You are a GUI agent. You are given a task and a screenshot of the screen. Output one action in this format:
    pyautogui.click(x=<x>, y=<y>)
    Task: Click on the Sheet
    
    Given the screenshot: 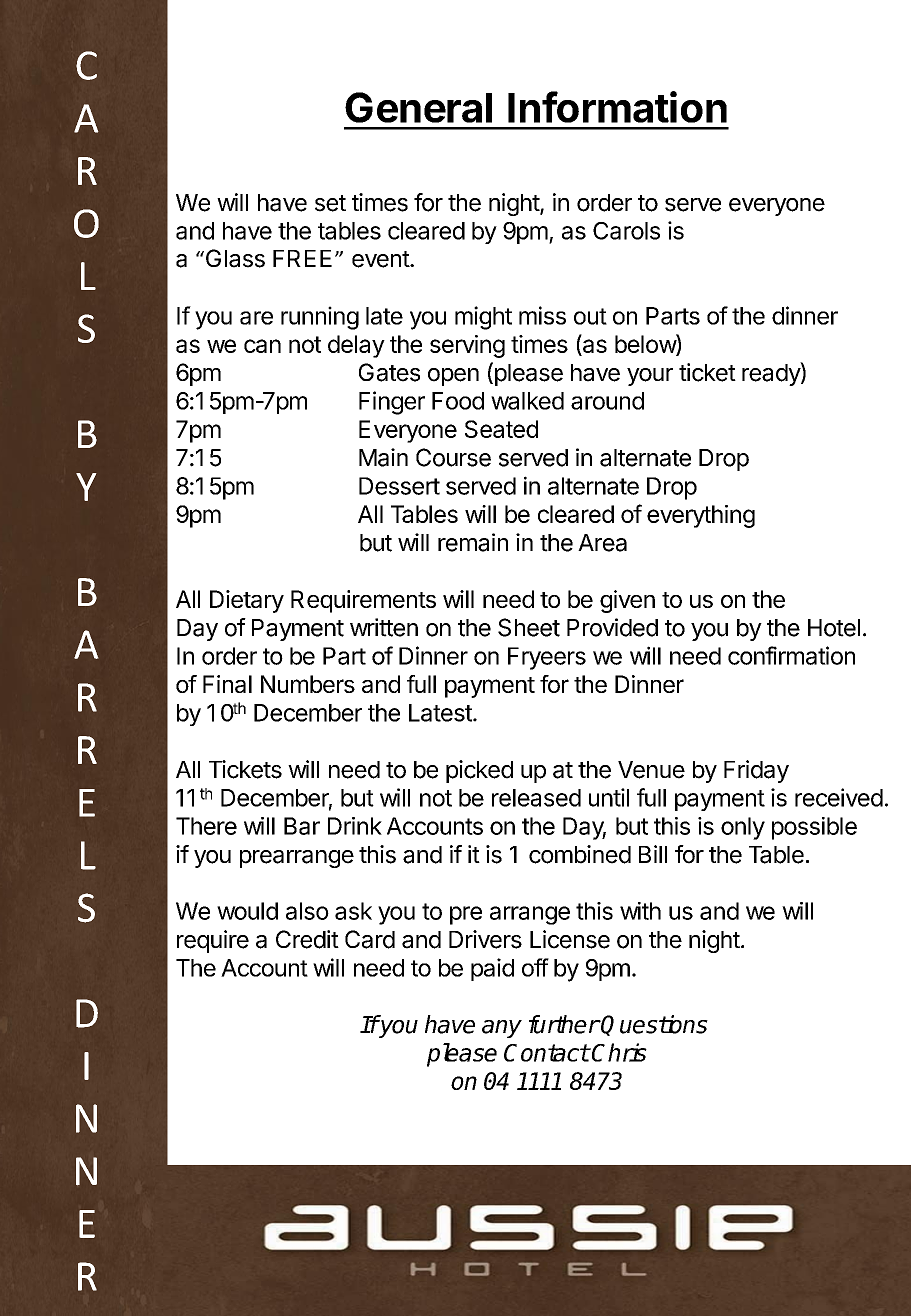 What is the action you would take?
    pyautogui.click(x=529, y=627)
